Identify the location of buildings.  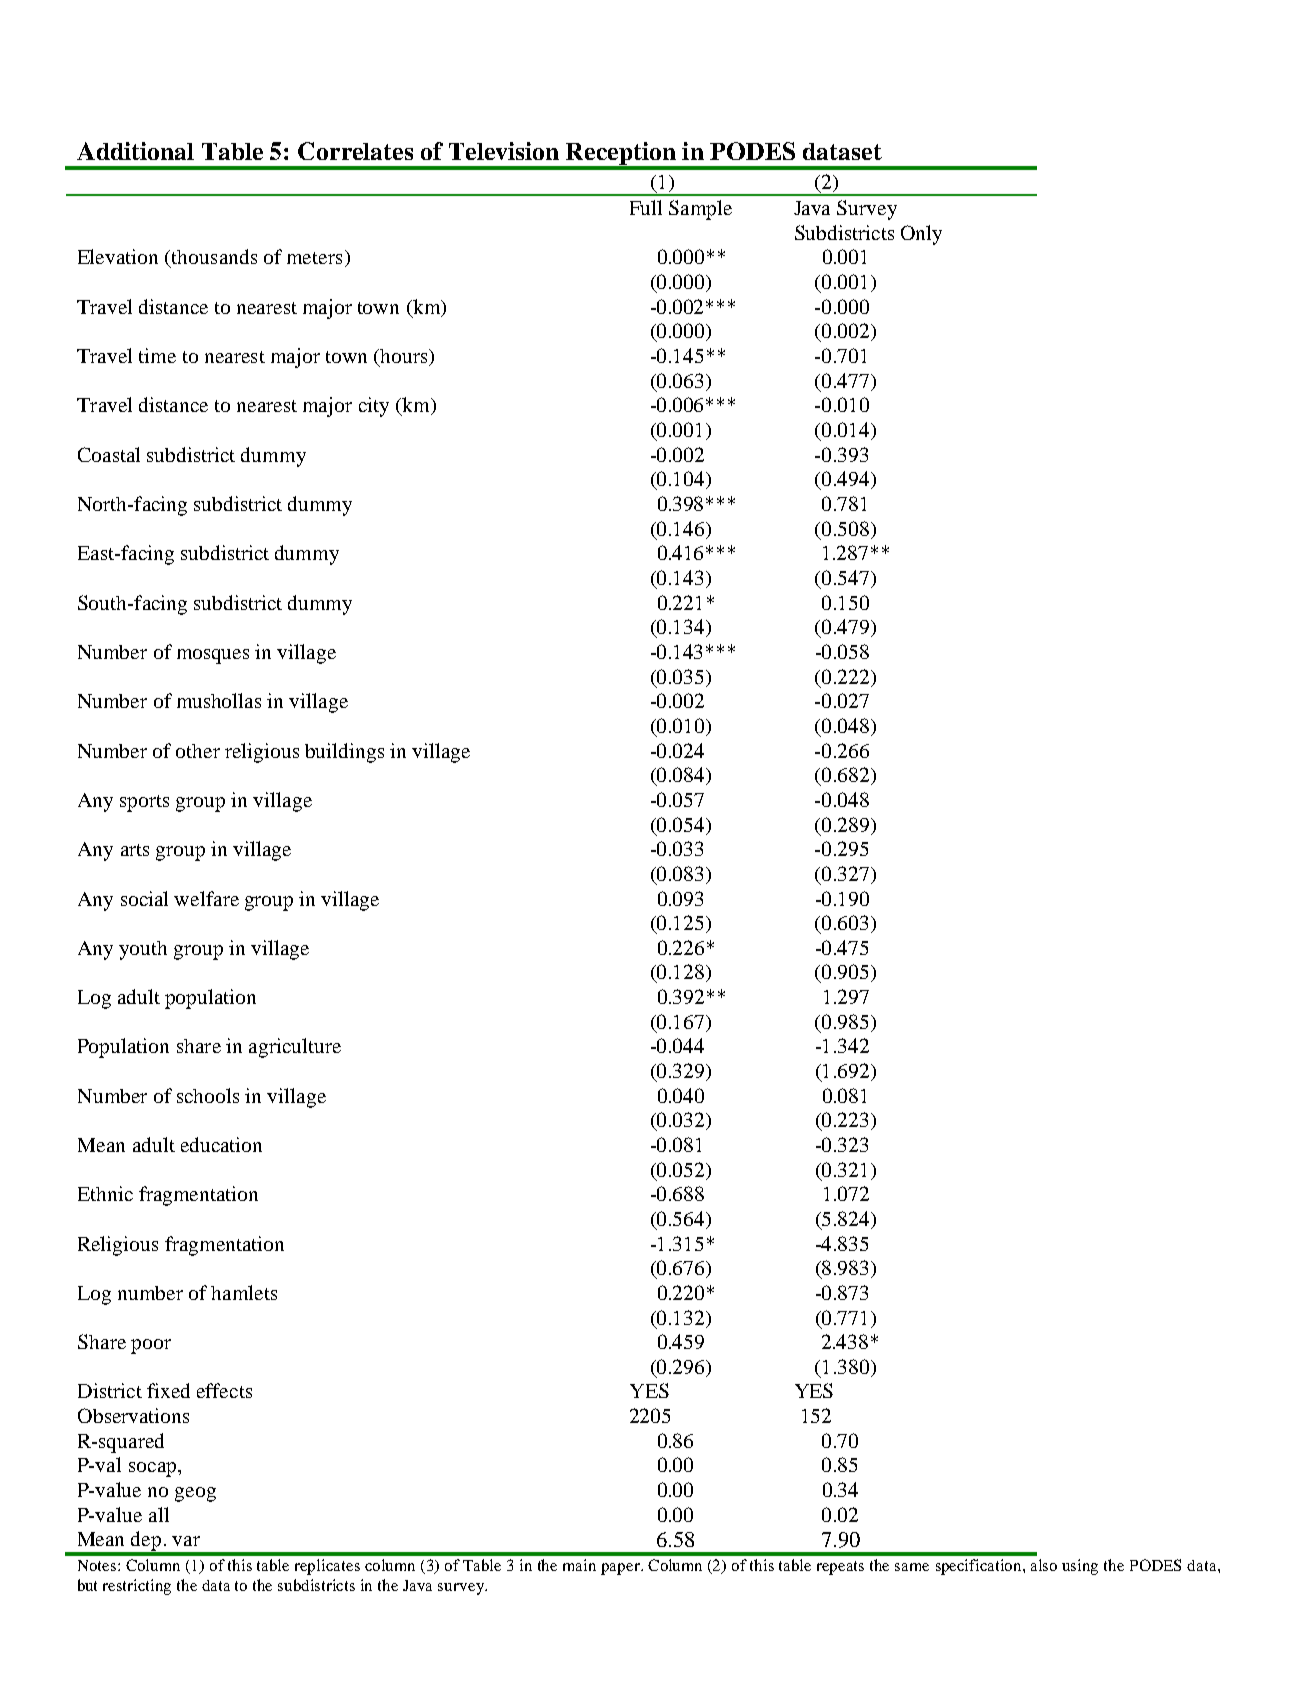
(344, 753).
